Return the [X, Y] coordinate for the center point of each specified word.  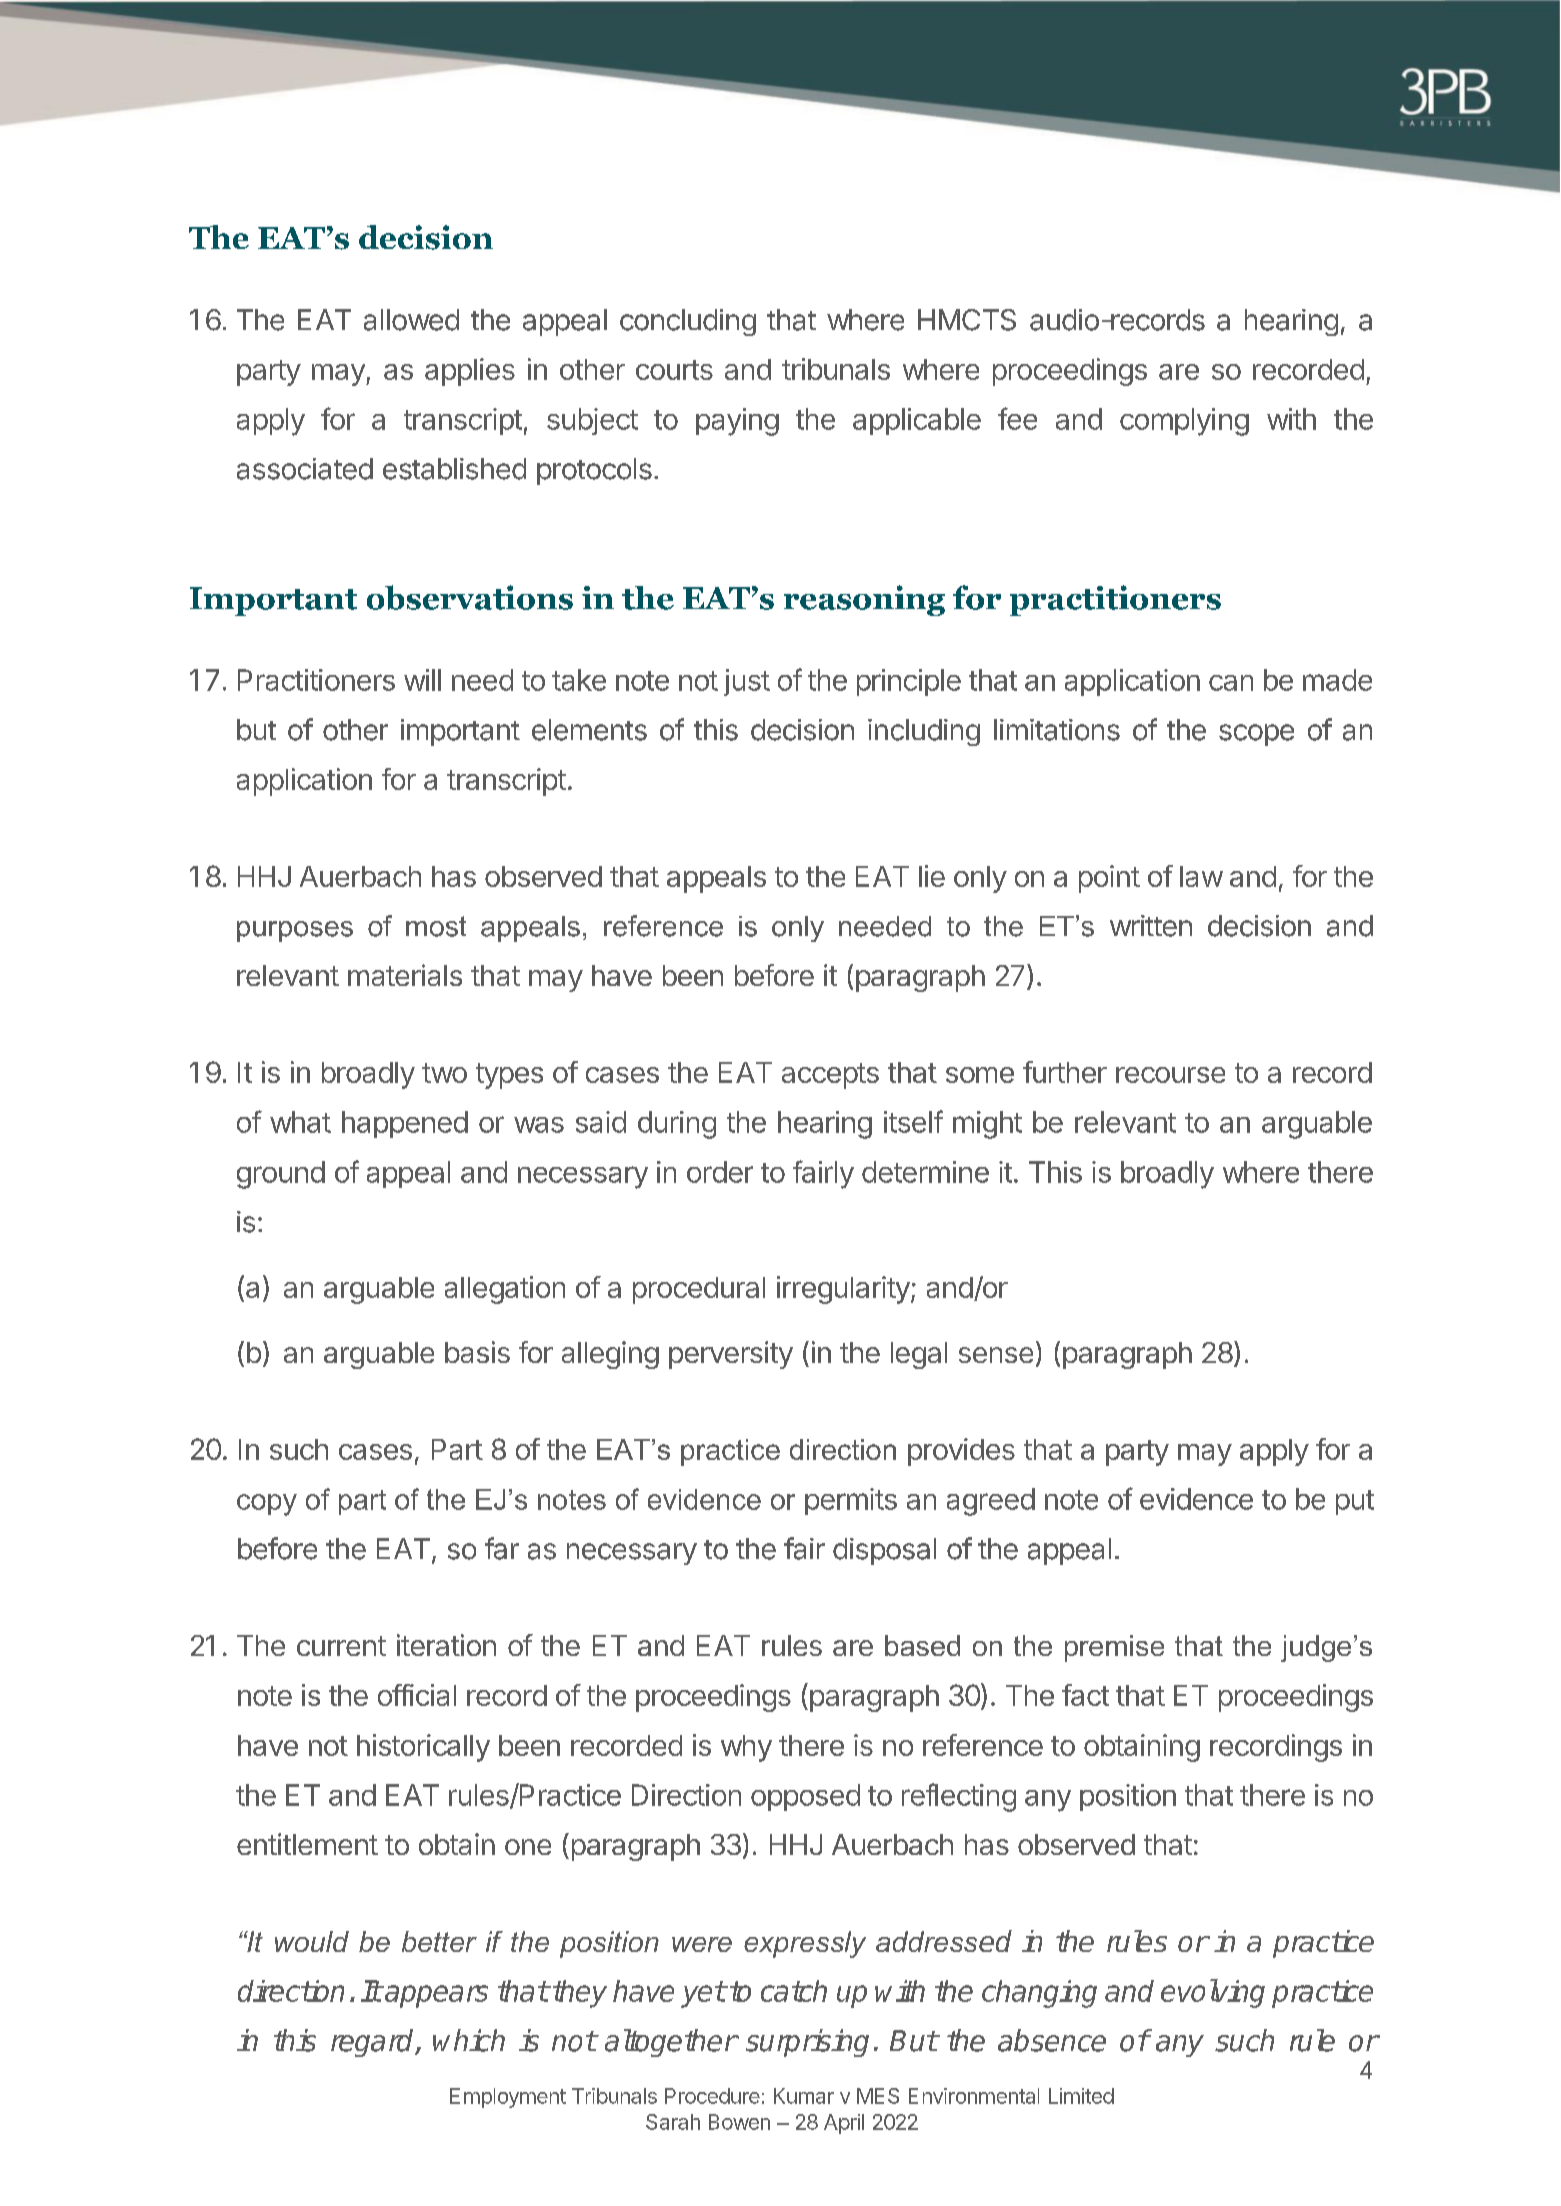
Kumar [804, 2096]
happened [405, 1124]
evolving [1213, 1993]
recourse [1170, 1075]
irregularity [843, 1290]
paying [737, 422]
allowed [411, 320]
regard [374, 2043]
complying [1184, 422]
